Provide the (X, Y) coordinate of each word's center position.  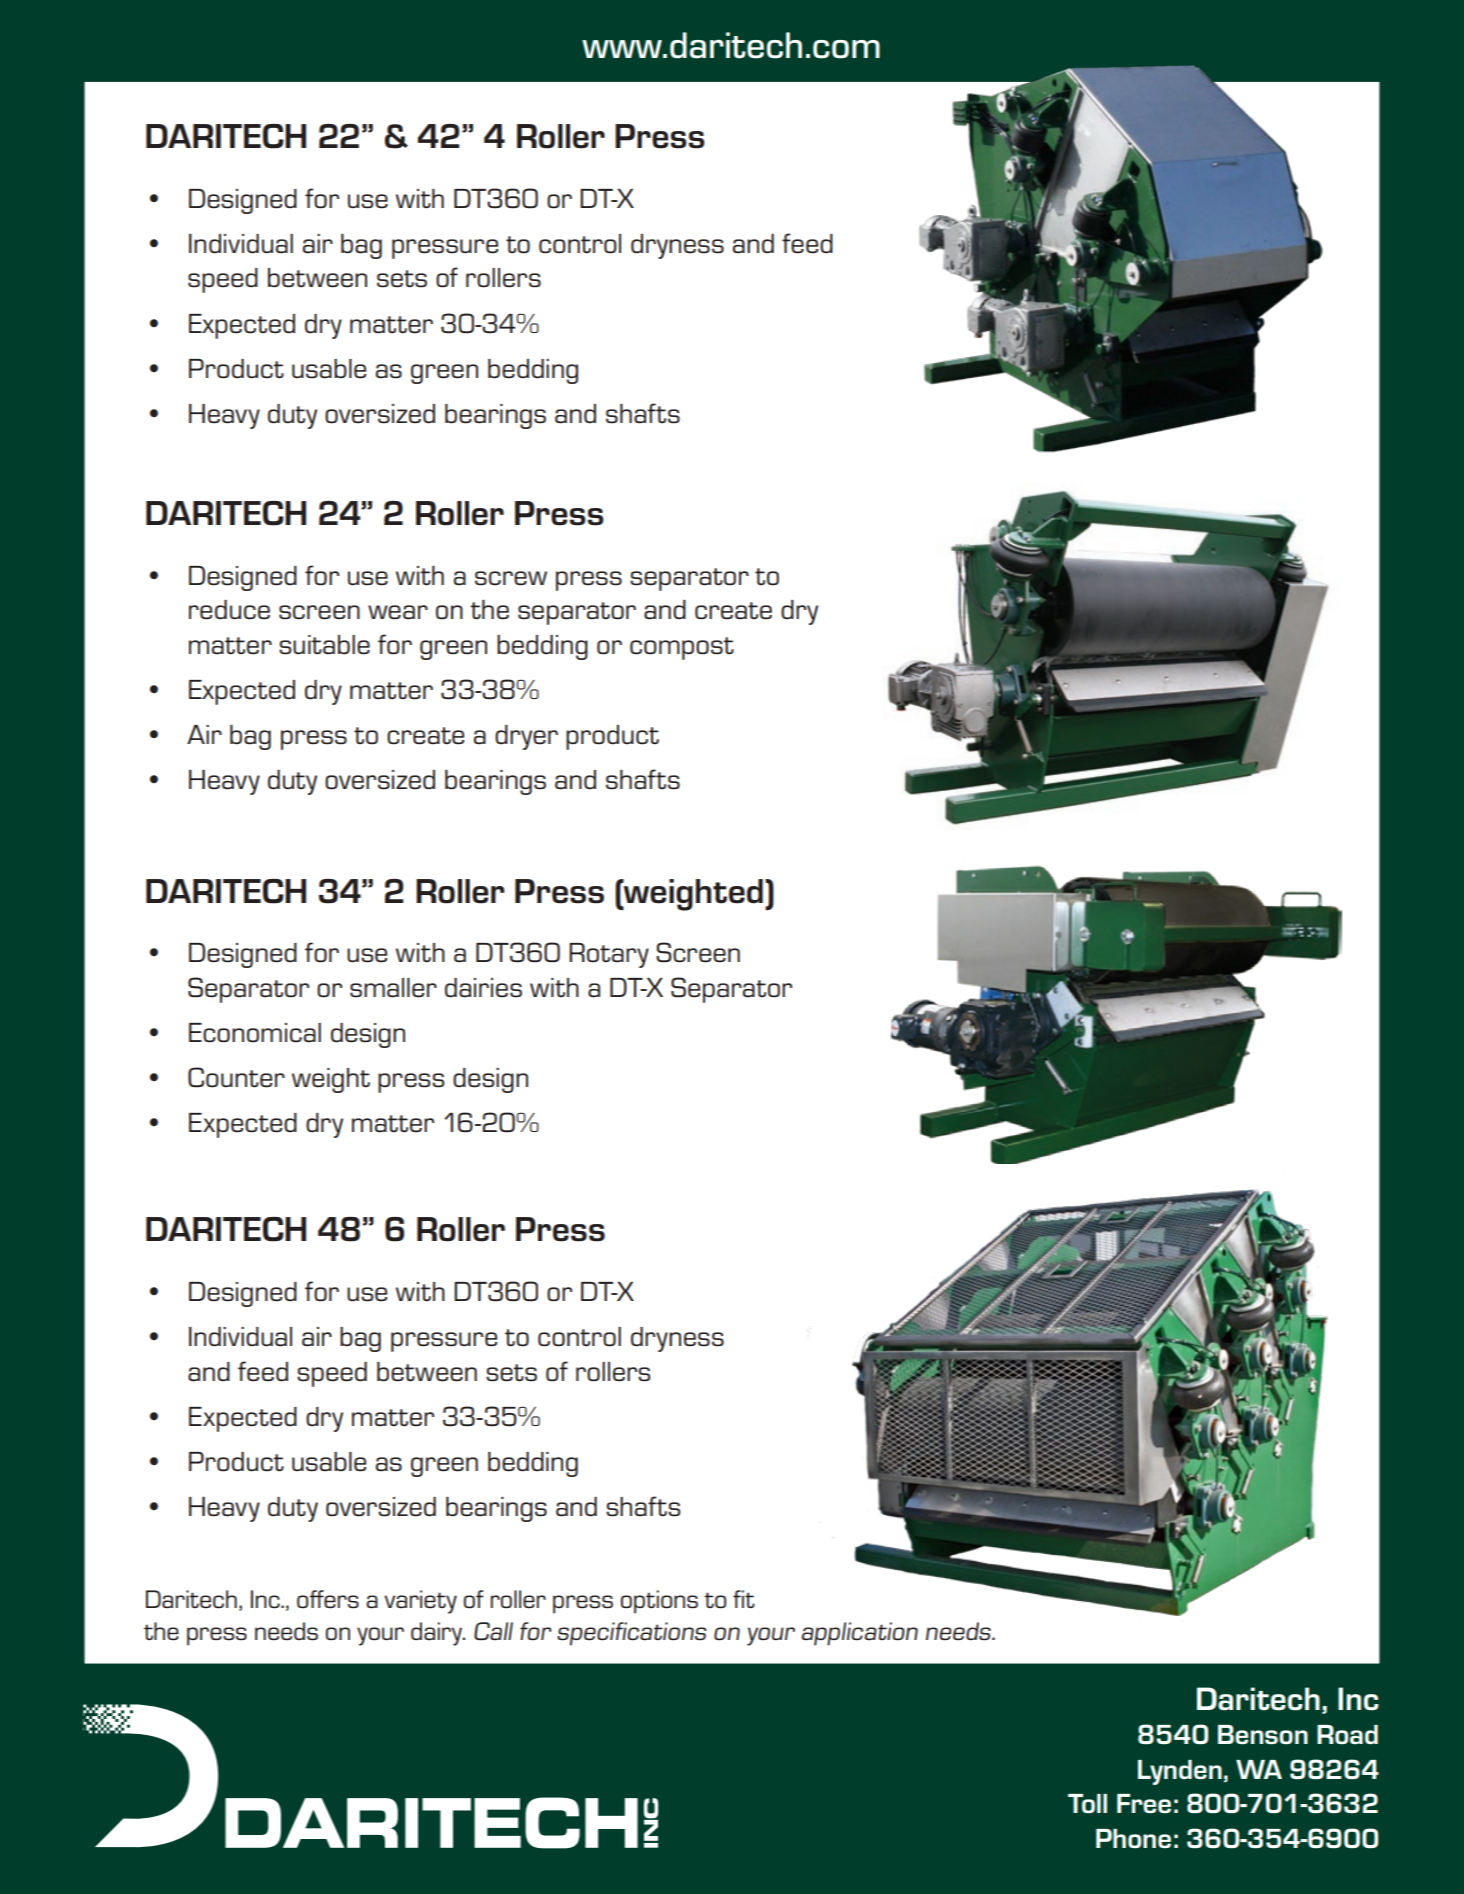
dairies (483, 988)
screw (511, 578)
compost (682, 648)
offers (328, 1599)
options (659, 1602)
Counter (236, 1077)
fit (744, 1599)
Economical (255, 1033)
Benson (1263, 1734)
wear (398, 612)
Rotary (609, 955)
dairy (438, 1634)
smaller (393, 988)
